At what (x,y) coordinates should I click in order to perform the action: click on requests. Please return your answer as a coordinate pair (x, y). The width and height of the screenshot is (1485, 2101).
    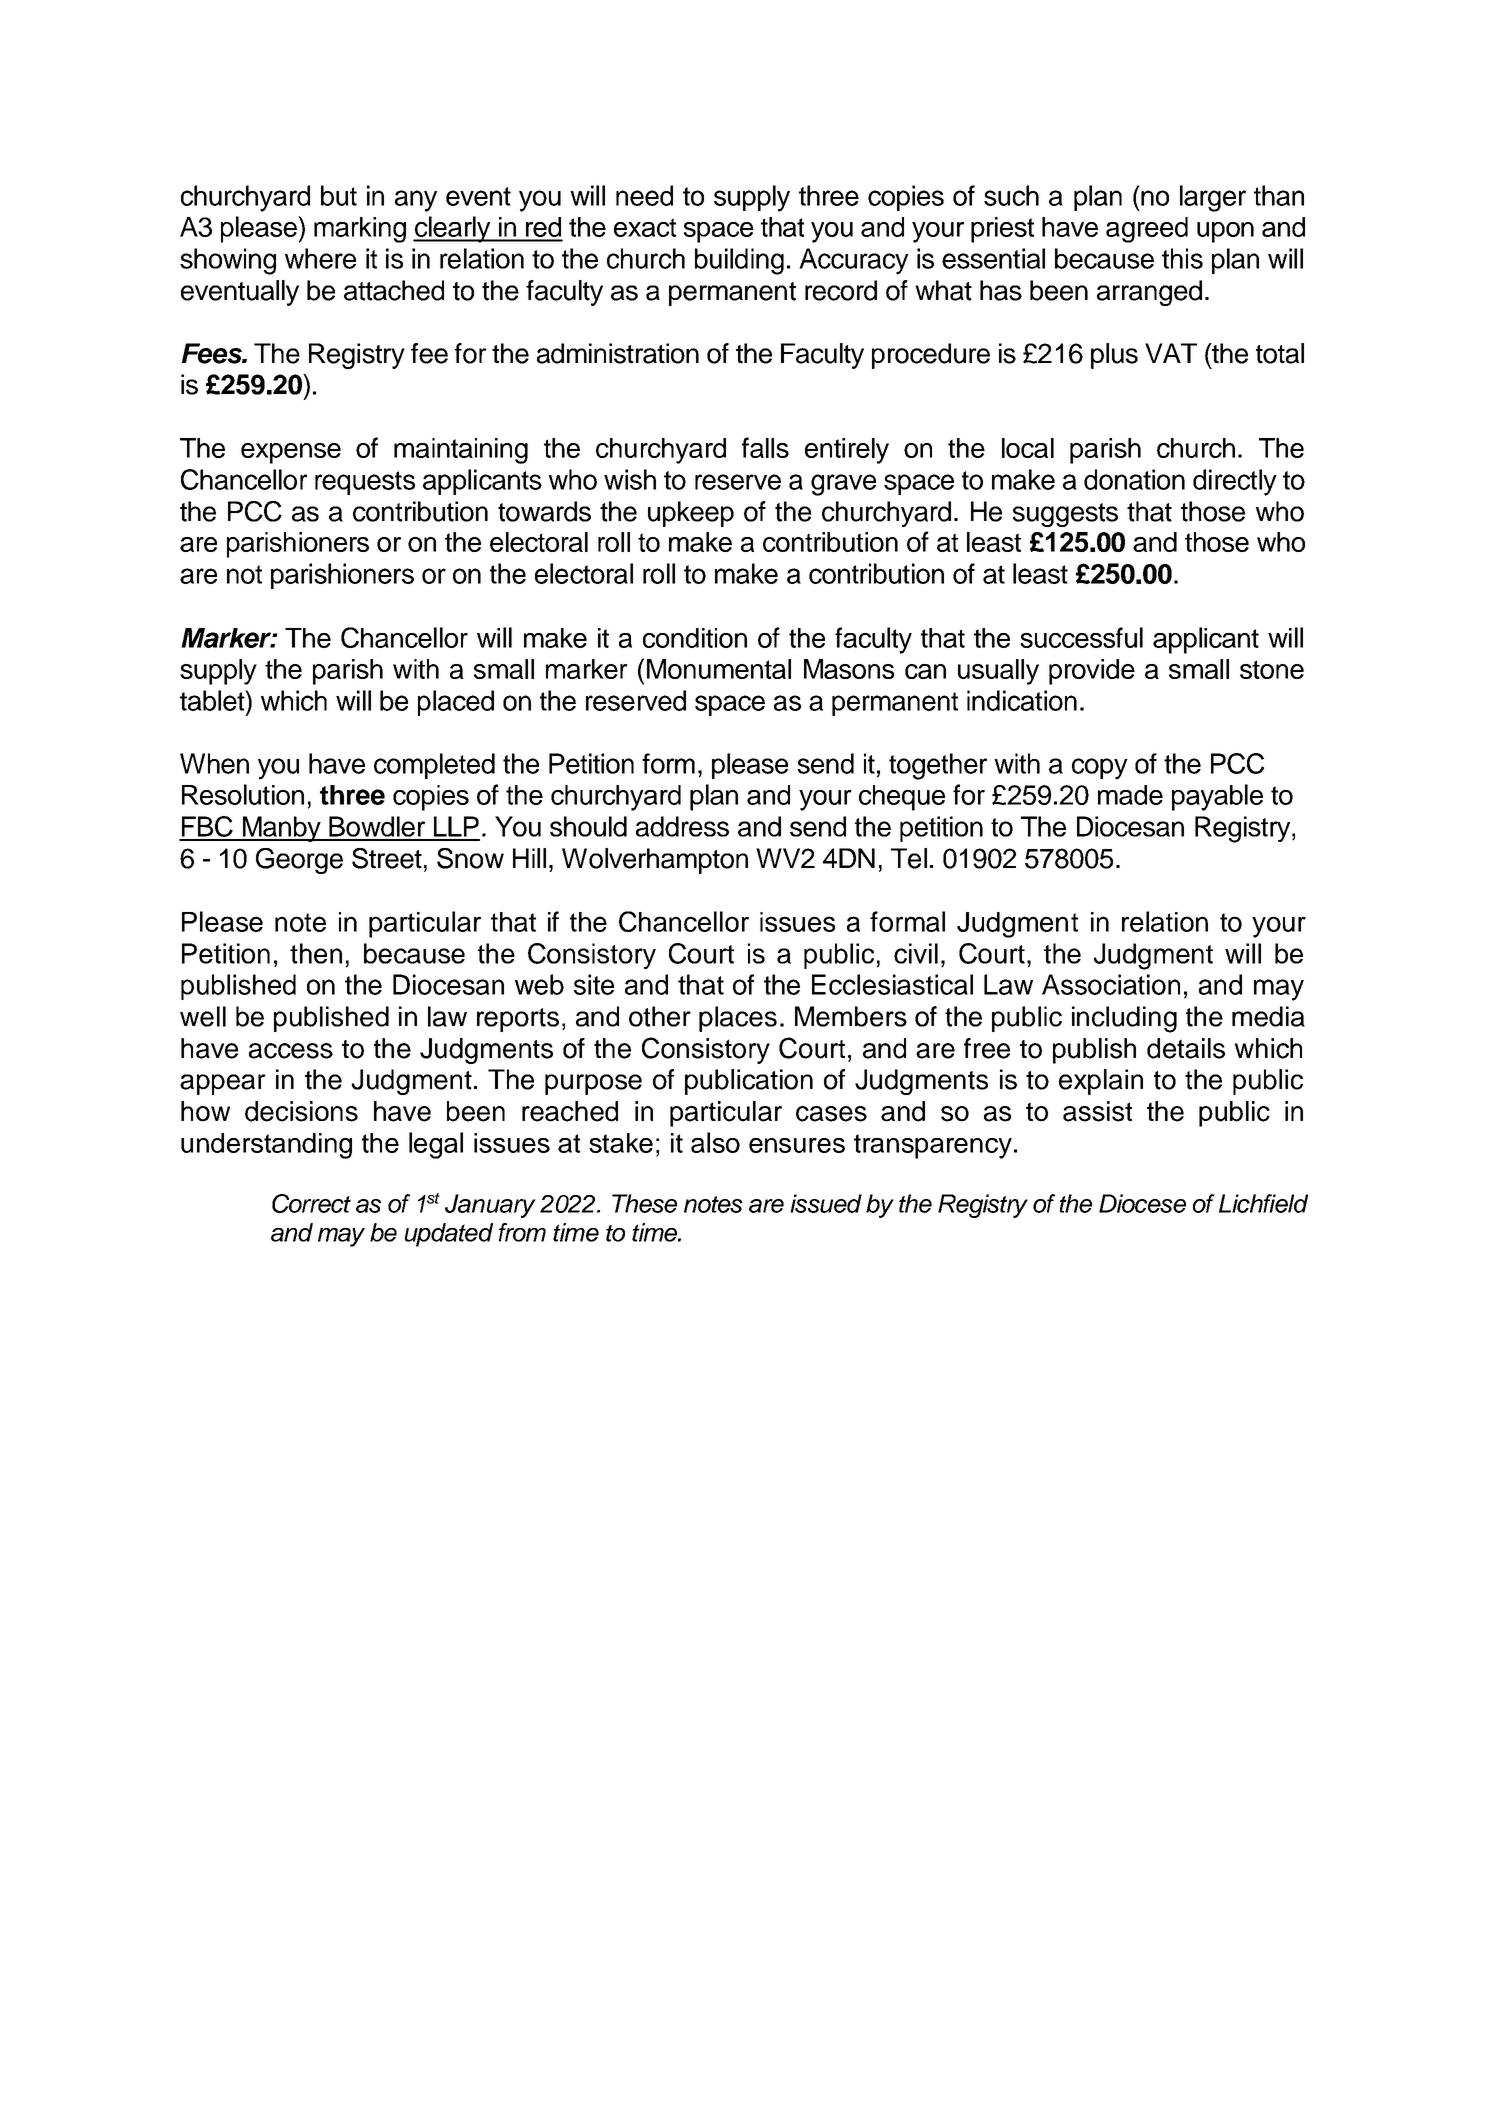
    Looking at the image, I should click on (365, 483).
